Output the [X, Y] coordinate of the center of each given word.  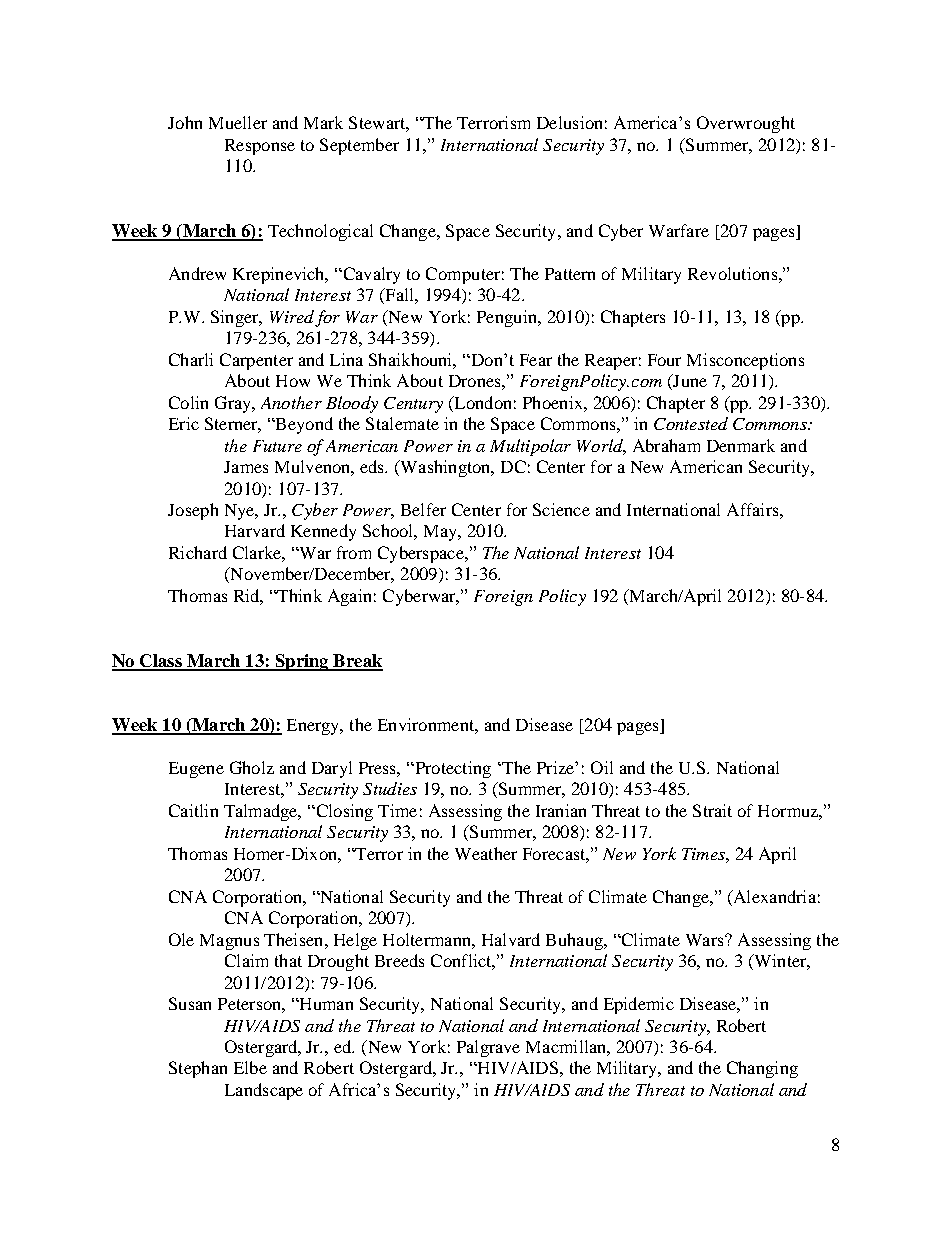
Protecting [452, 769]
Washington [445, 468]
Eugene [196, 770]
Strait [712, 810]
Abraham [666, 445]
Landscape [264, 1091]
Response [260, 147]
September [359, 146]
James [246, 467]
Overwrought [746, 124]
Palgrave [488, 1048]
